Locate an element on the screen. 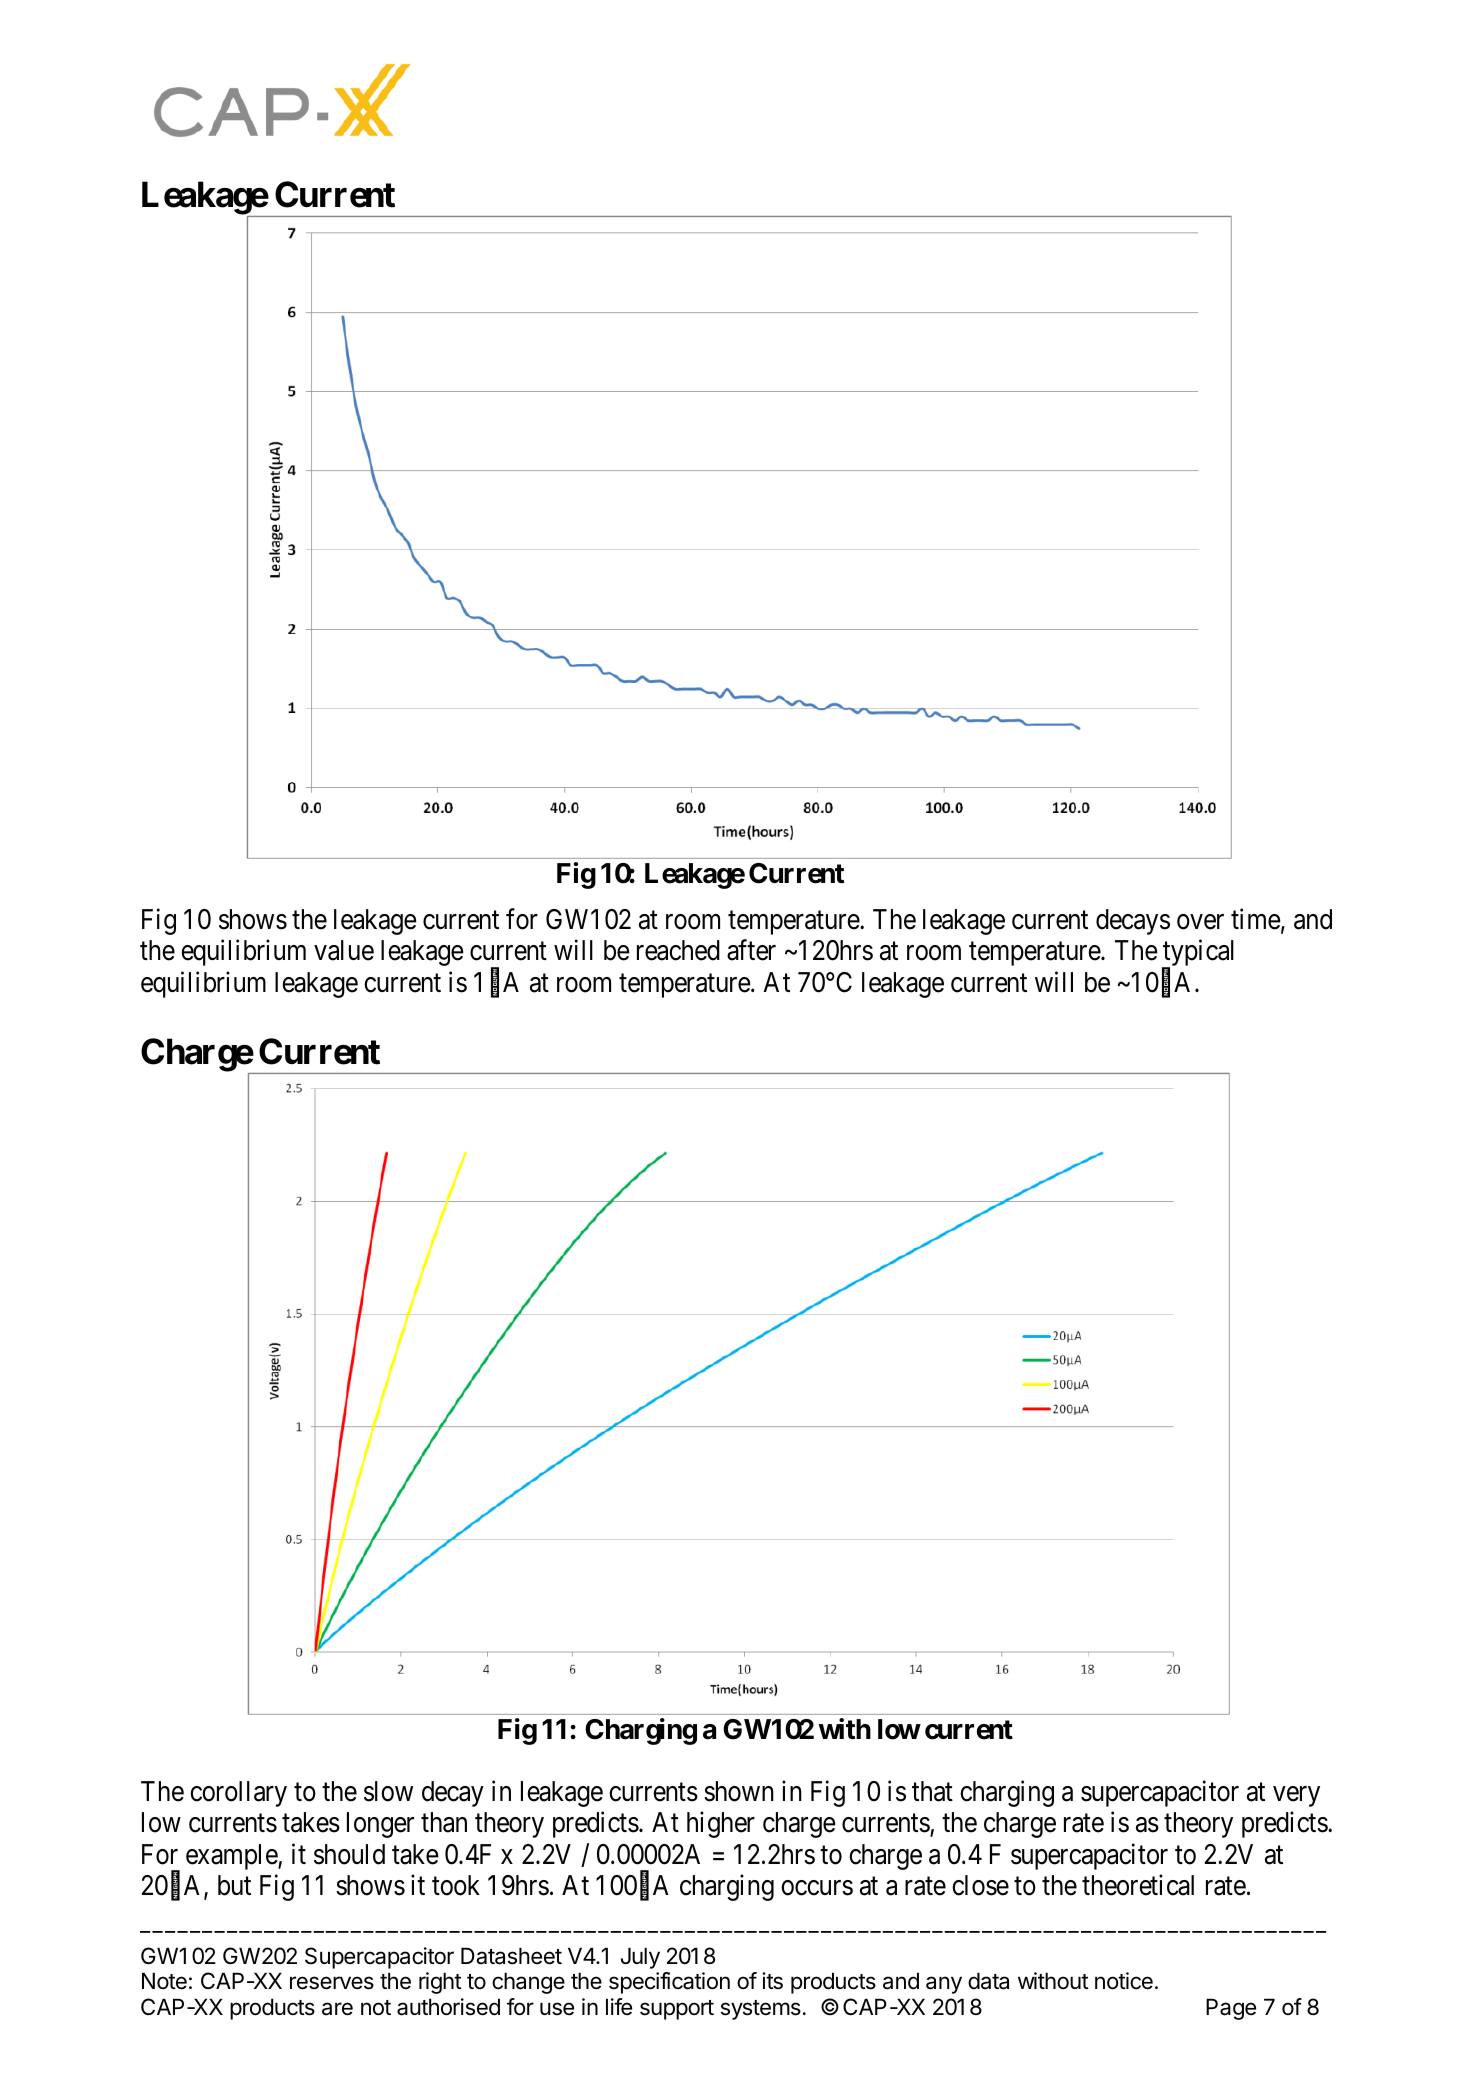  typical is located at coordinates (1198, 954).
